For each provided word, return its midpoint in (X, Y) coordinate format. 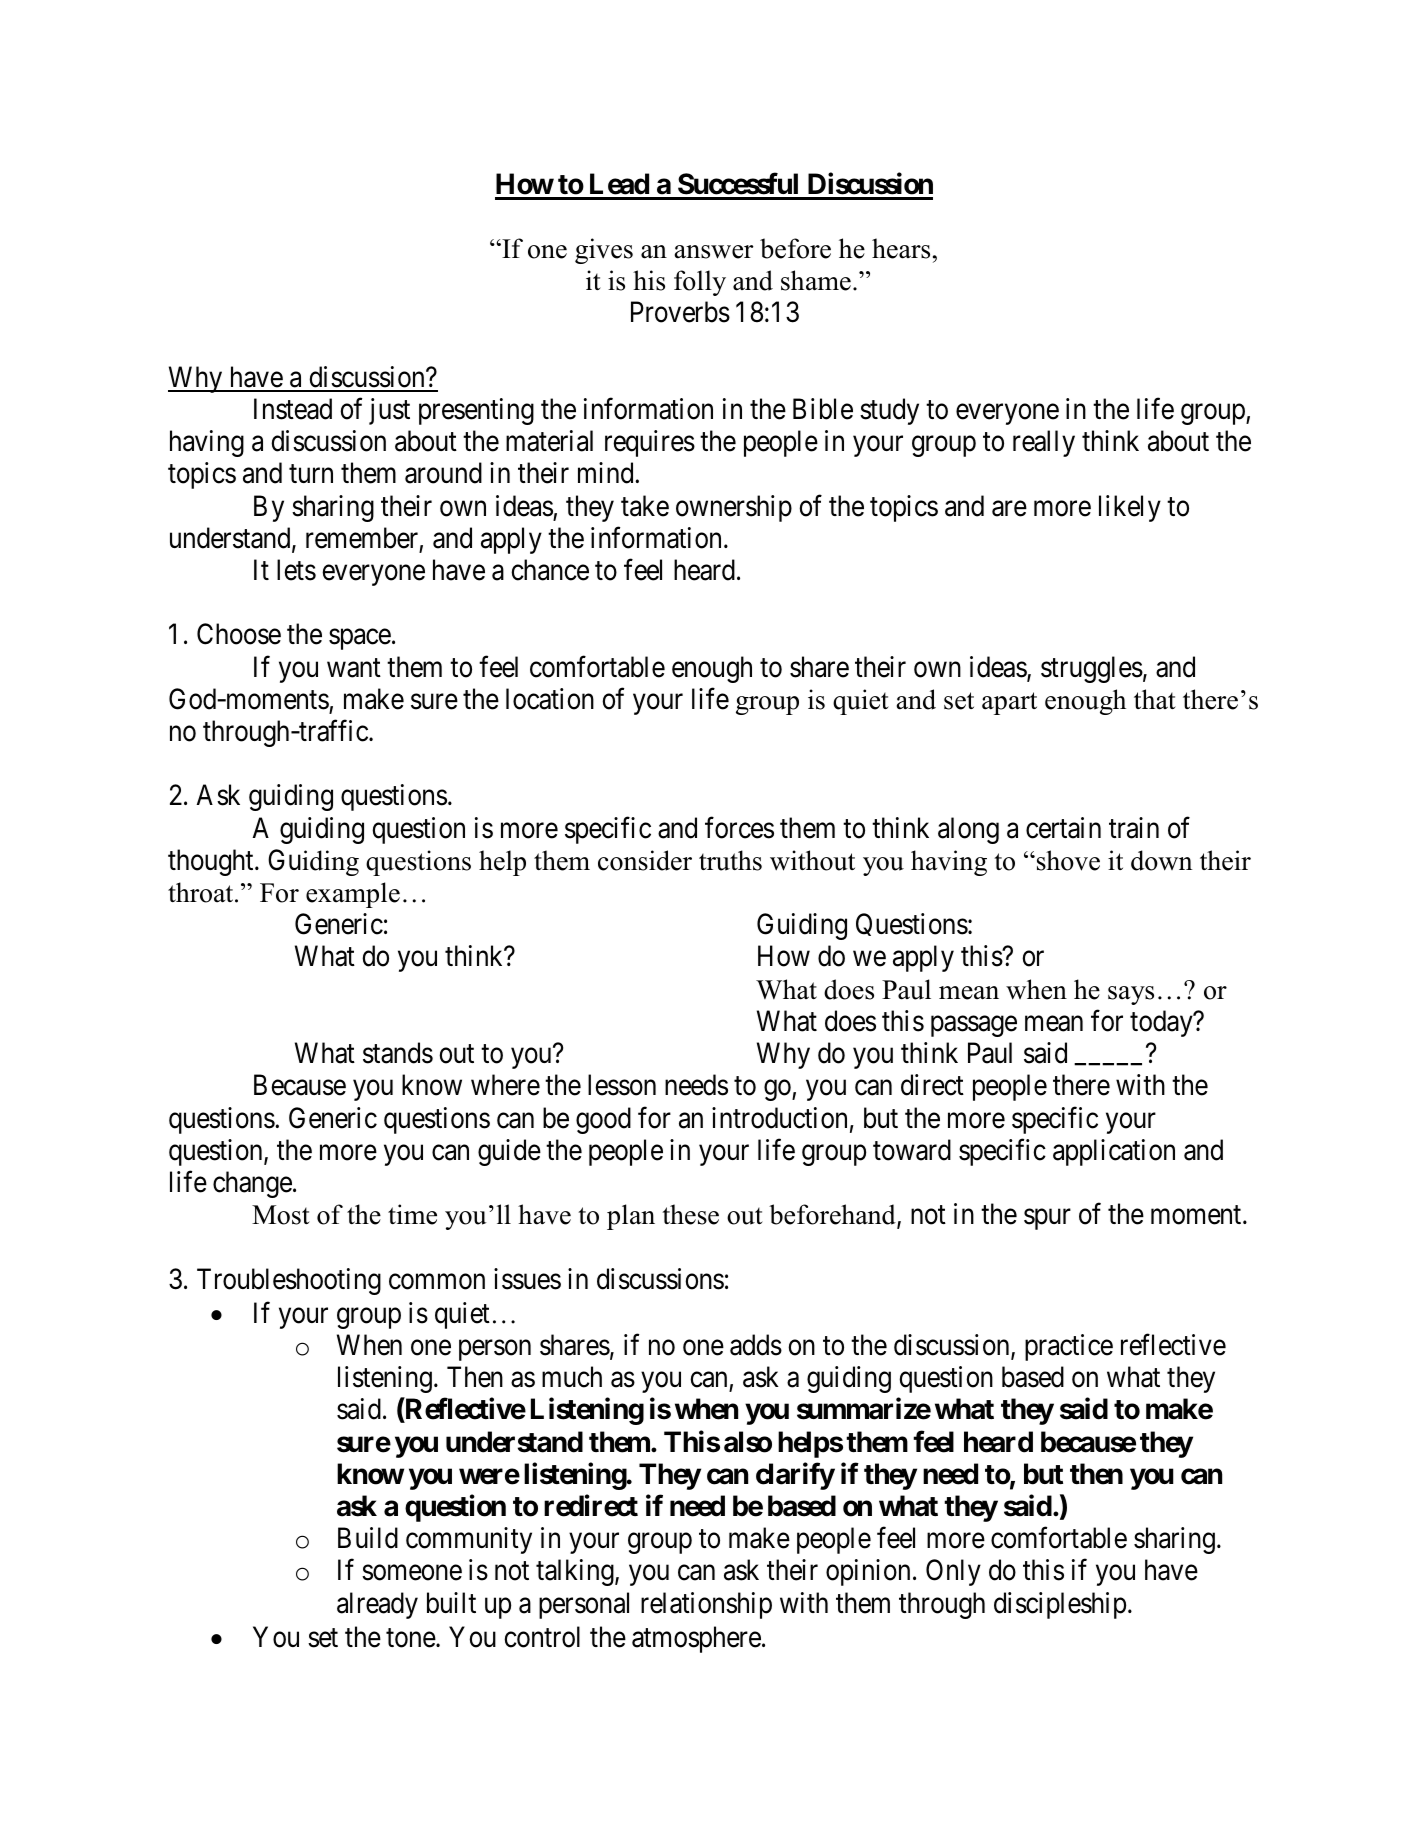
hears (901, 248)
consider (645, 860)
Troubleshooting (289, 1281)
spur (1047, 1219)
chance (550, 570)
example (353, 895)
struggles (1092, 669)
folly (700, 283)
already (377, 1605)
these (690, 1214)
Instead (293, 409)
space (360, 640)
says (1131, 995)
